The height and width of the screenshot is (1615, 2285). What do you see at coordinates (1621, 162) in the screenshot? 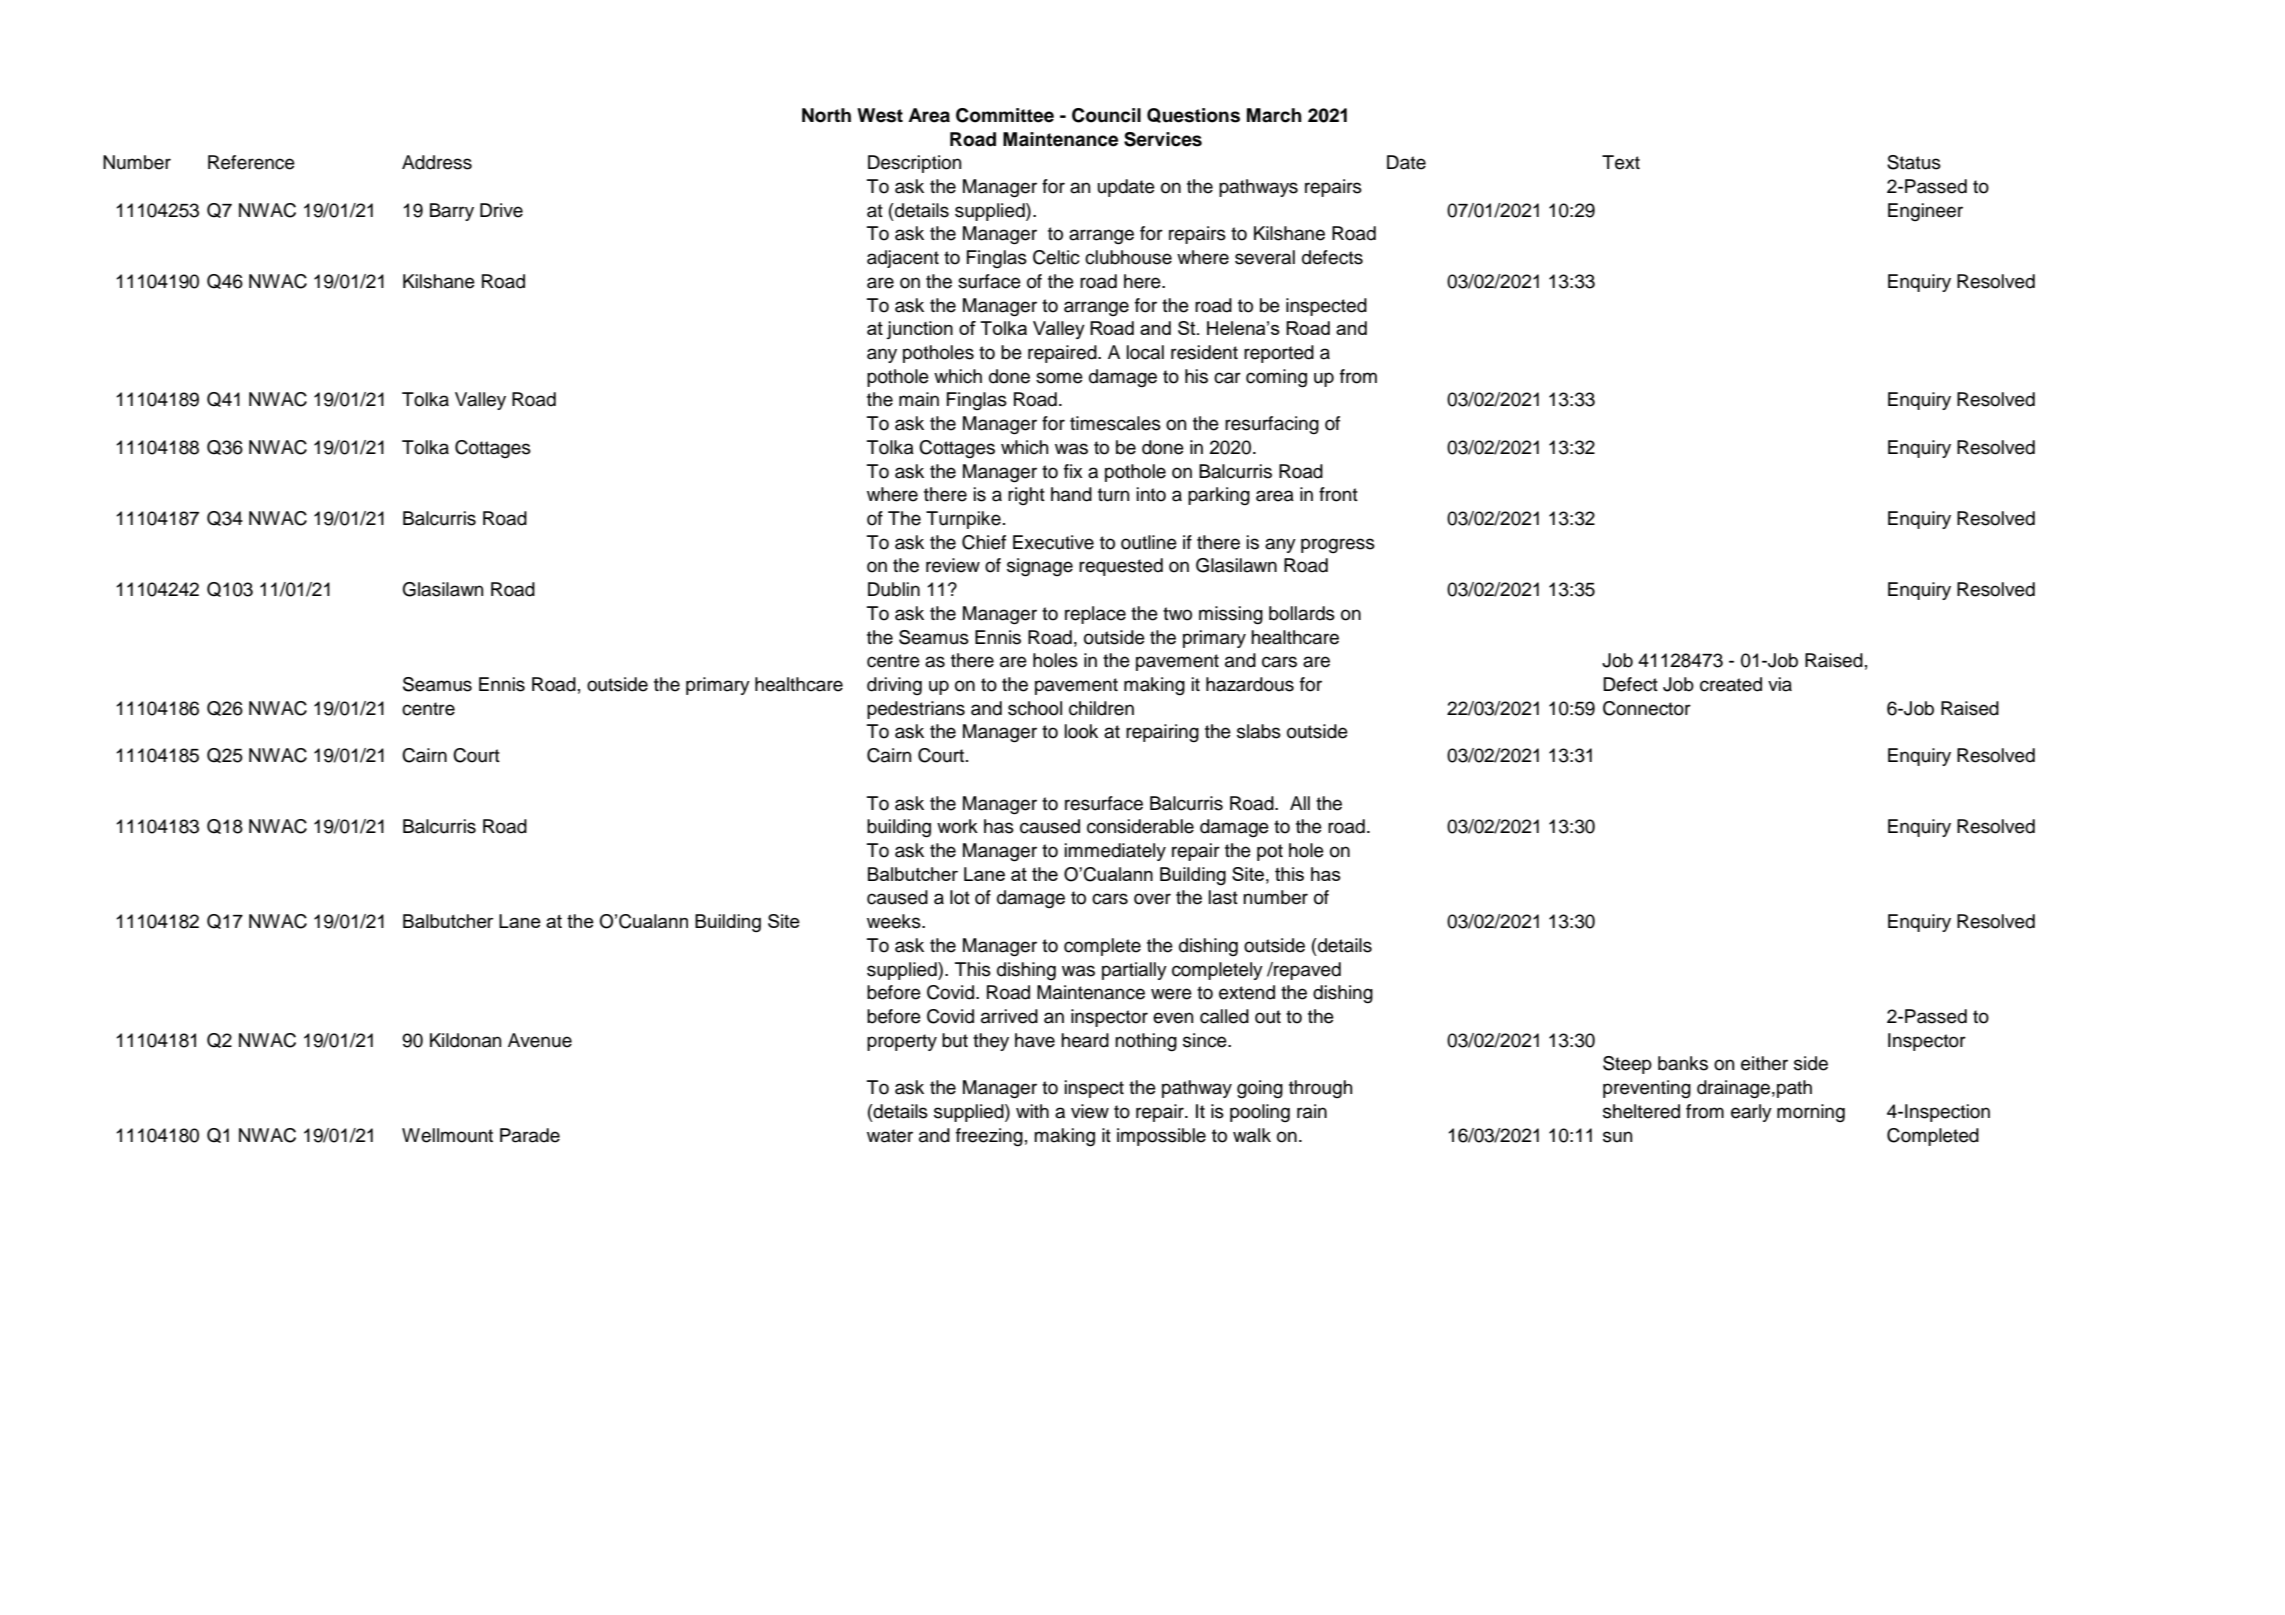
I see `Text` at bounding box center [1621, 162].
